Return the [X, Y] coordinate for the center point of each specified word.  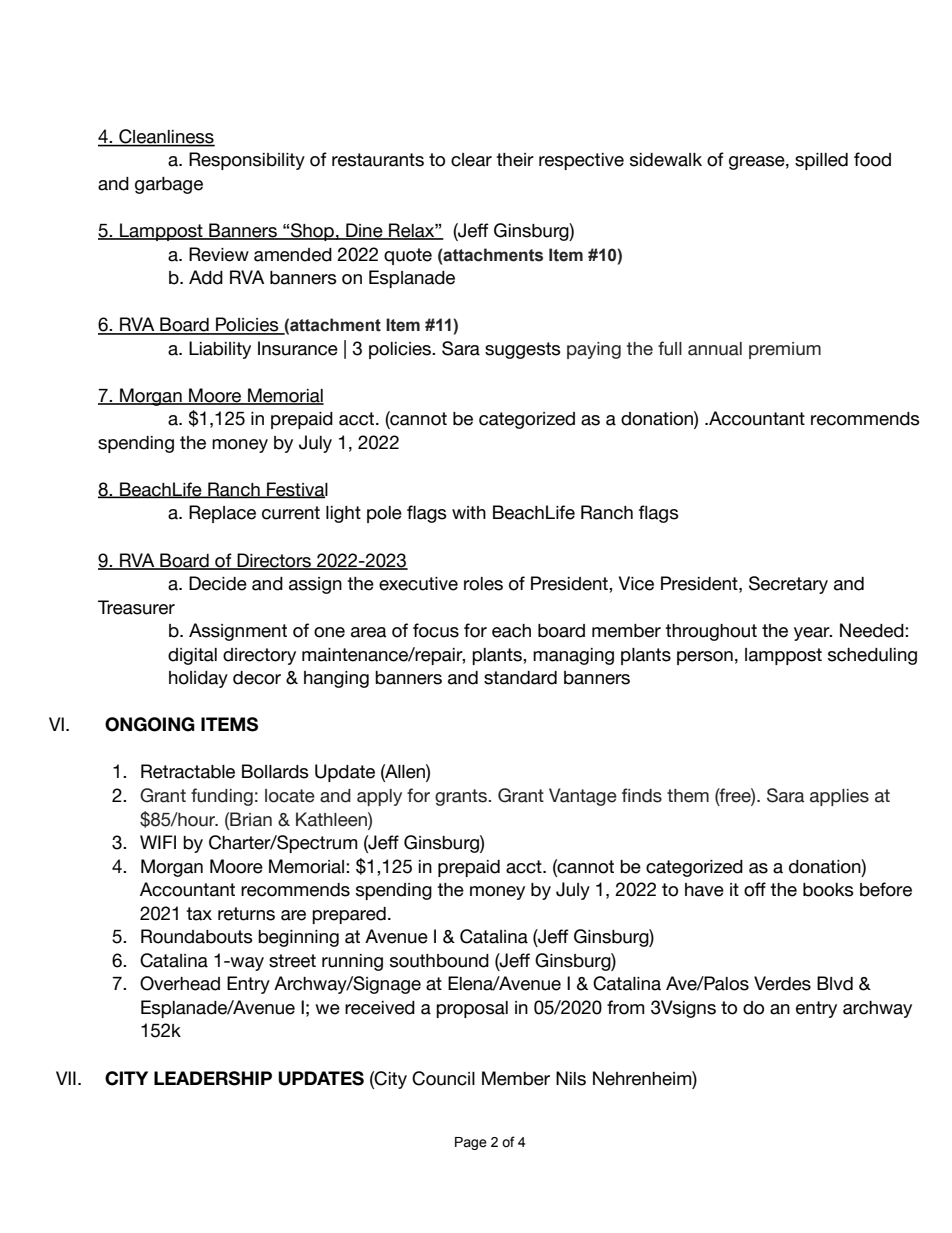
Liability [220, 350]
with [469, 512]
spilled [821, 161]
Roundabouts [197, 936]
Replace [222, 514]
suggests [523, 350]
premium [785, 350]
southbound [439, 961]
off [755, 889]
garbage [169, 185]
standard [520, 678]
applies [839, 797]
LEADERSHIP [213, 1078]
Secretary [788, 585]
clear [471, 160]
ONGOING [150, 724]
